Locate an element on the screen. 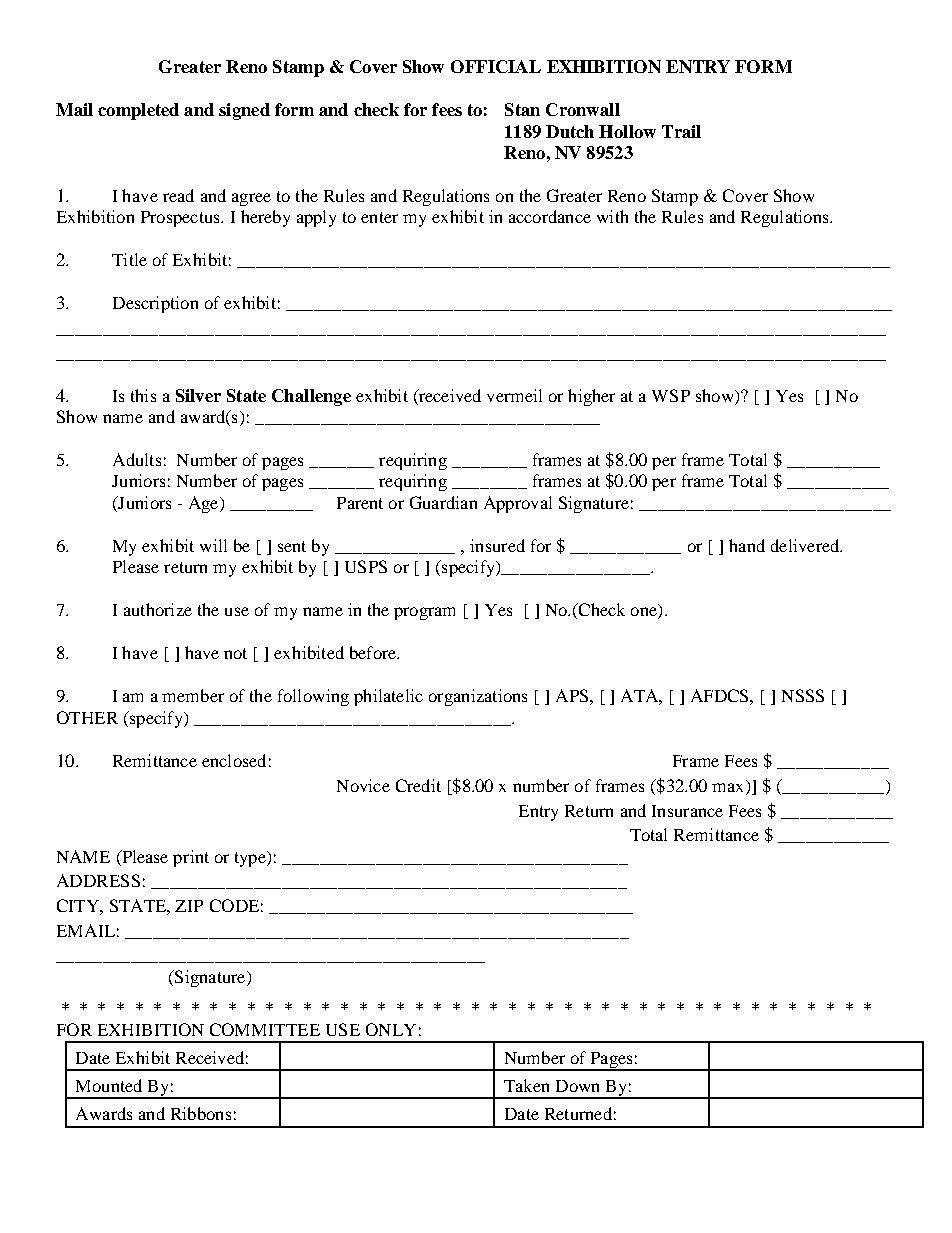 This screenshot has height=1233, width=952. Mounted is located at coordinates (109, 1085).
